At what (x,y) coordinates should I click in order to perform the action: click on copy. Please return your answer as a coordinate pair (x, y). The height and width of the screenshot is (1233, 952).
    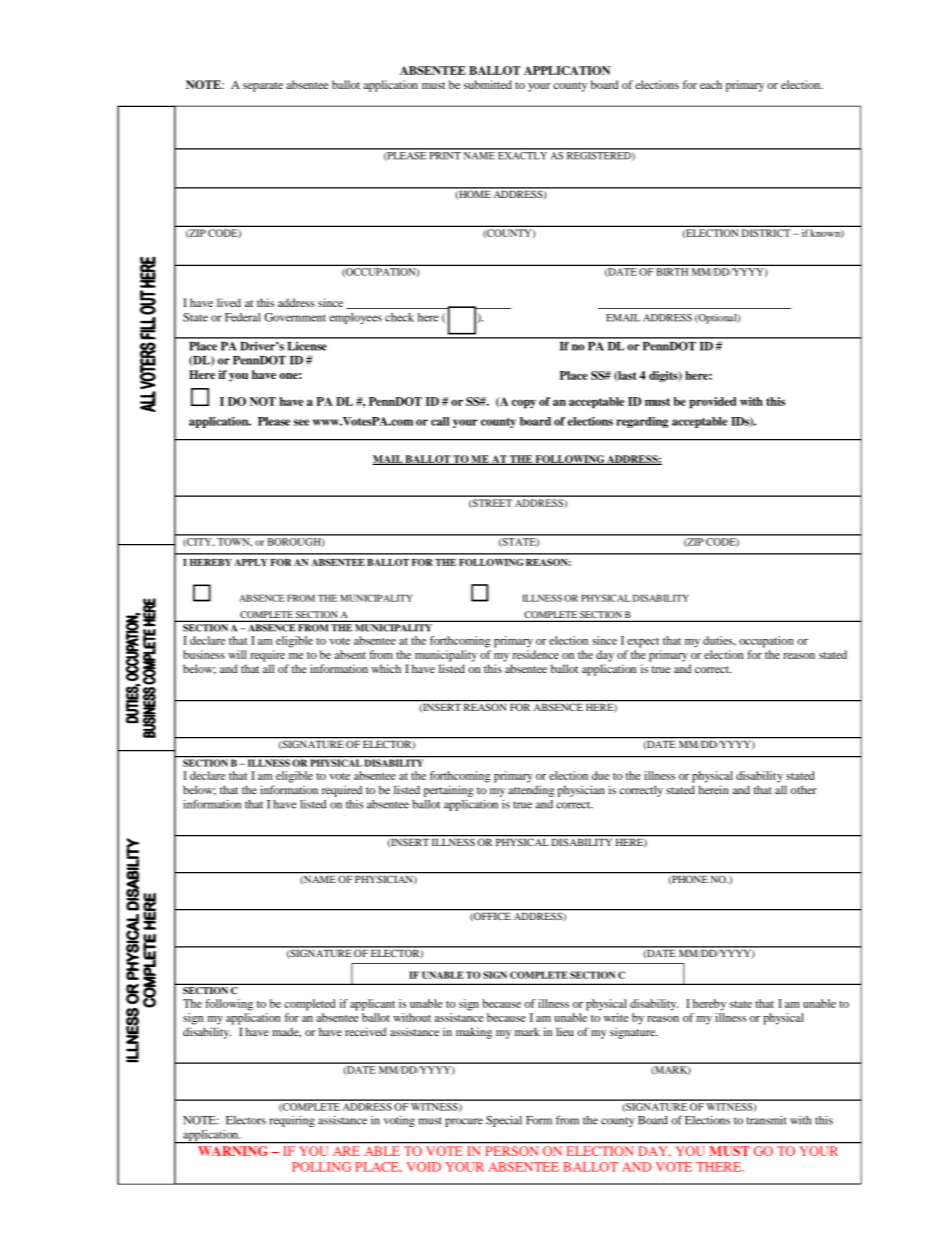
    Looking at the image, I should click on (524, 404).
